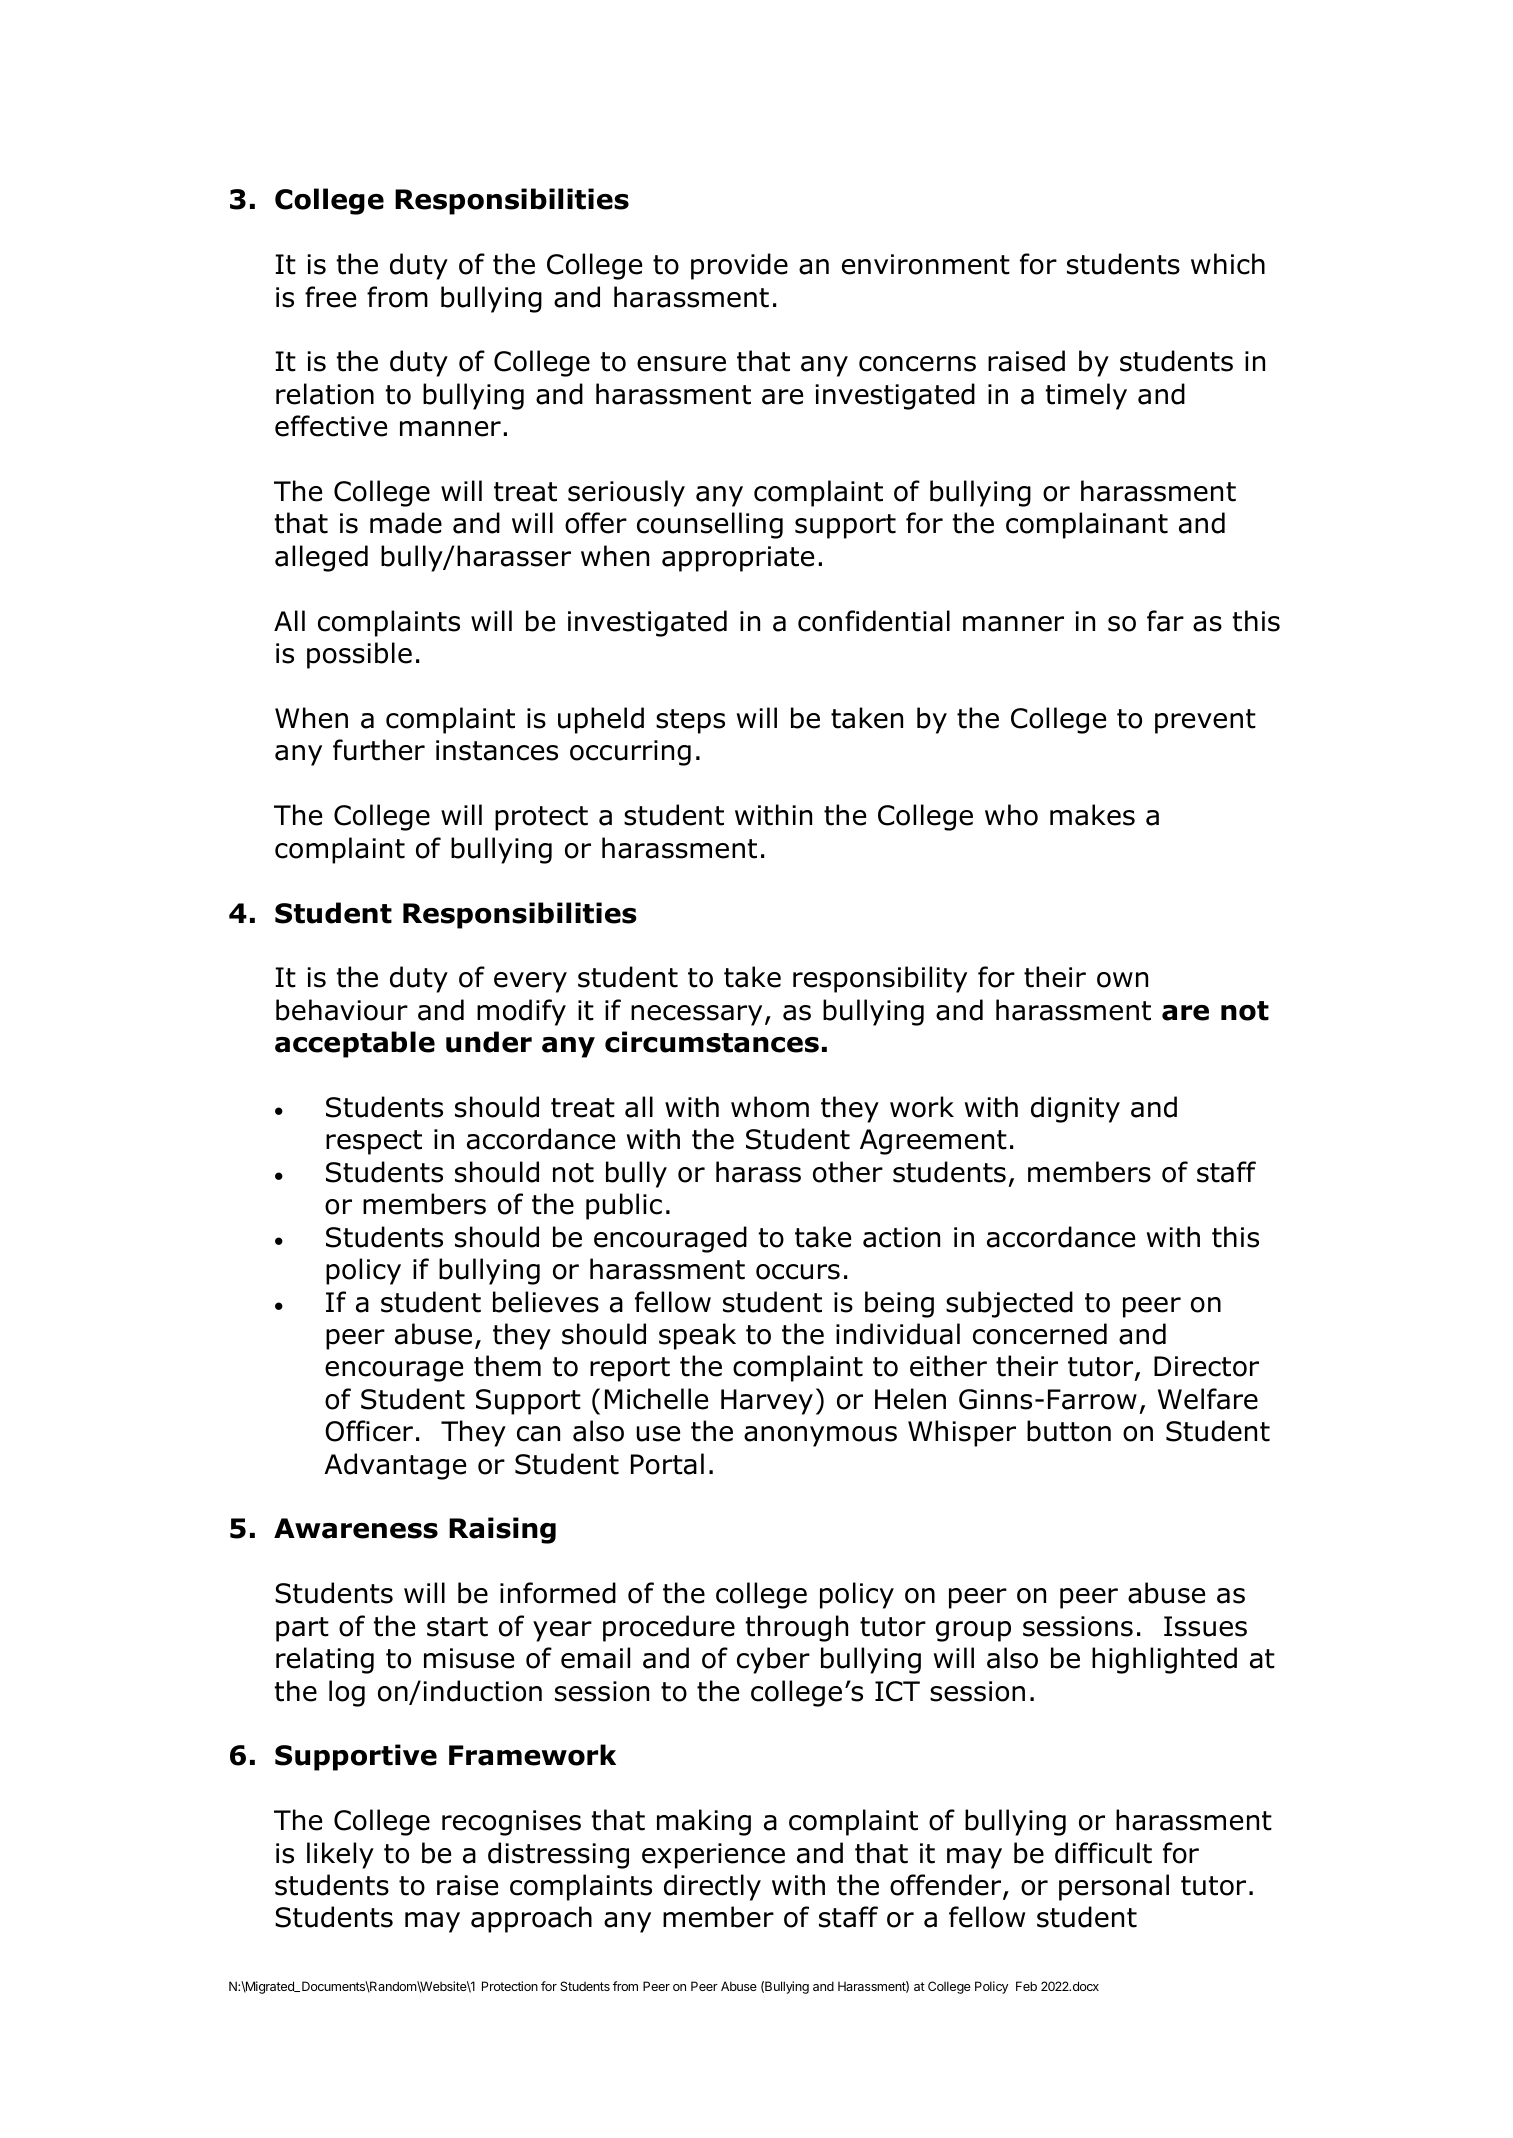  What do you see at coordinates (1075, 1109) in the page?
I see `dignity` at bounding box center [1075, 1109].
